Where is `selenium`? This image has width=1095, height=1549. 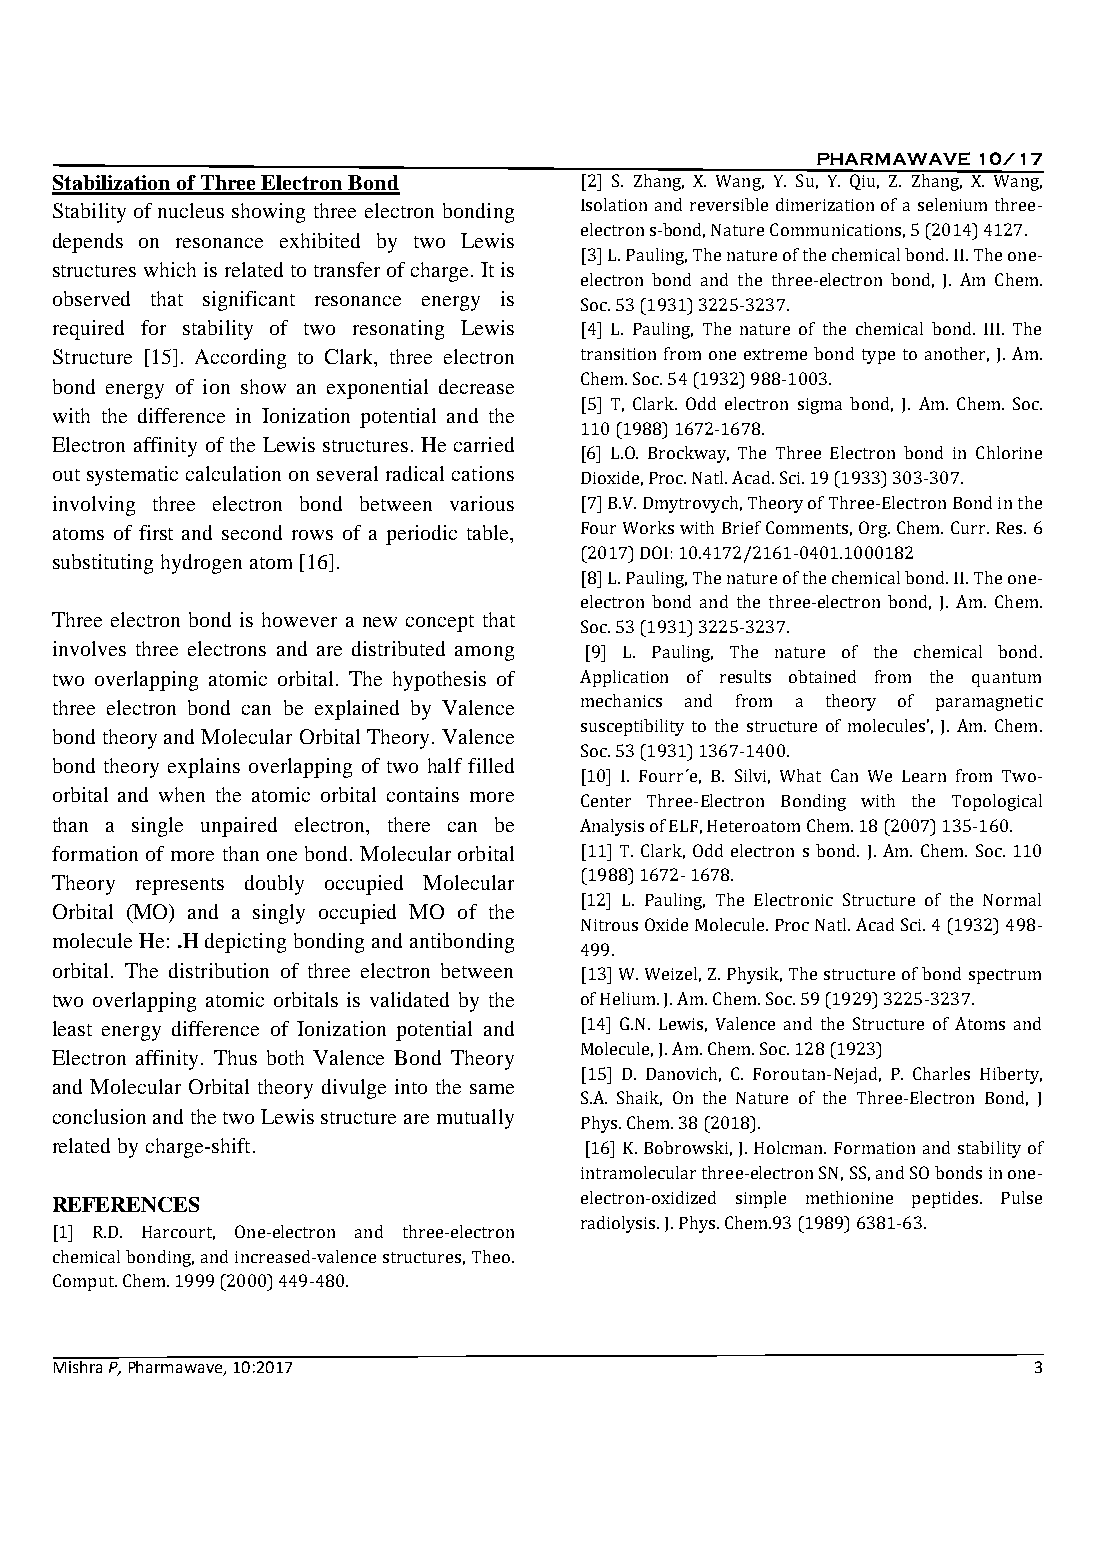
selenium is located at coordinates (952, 204).
